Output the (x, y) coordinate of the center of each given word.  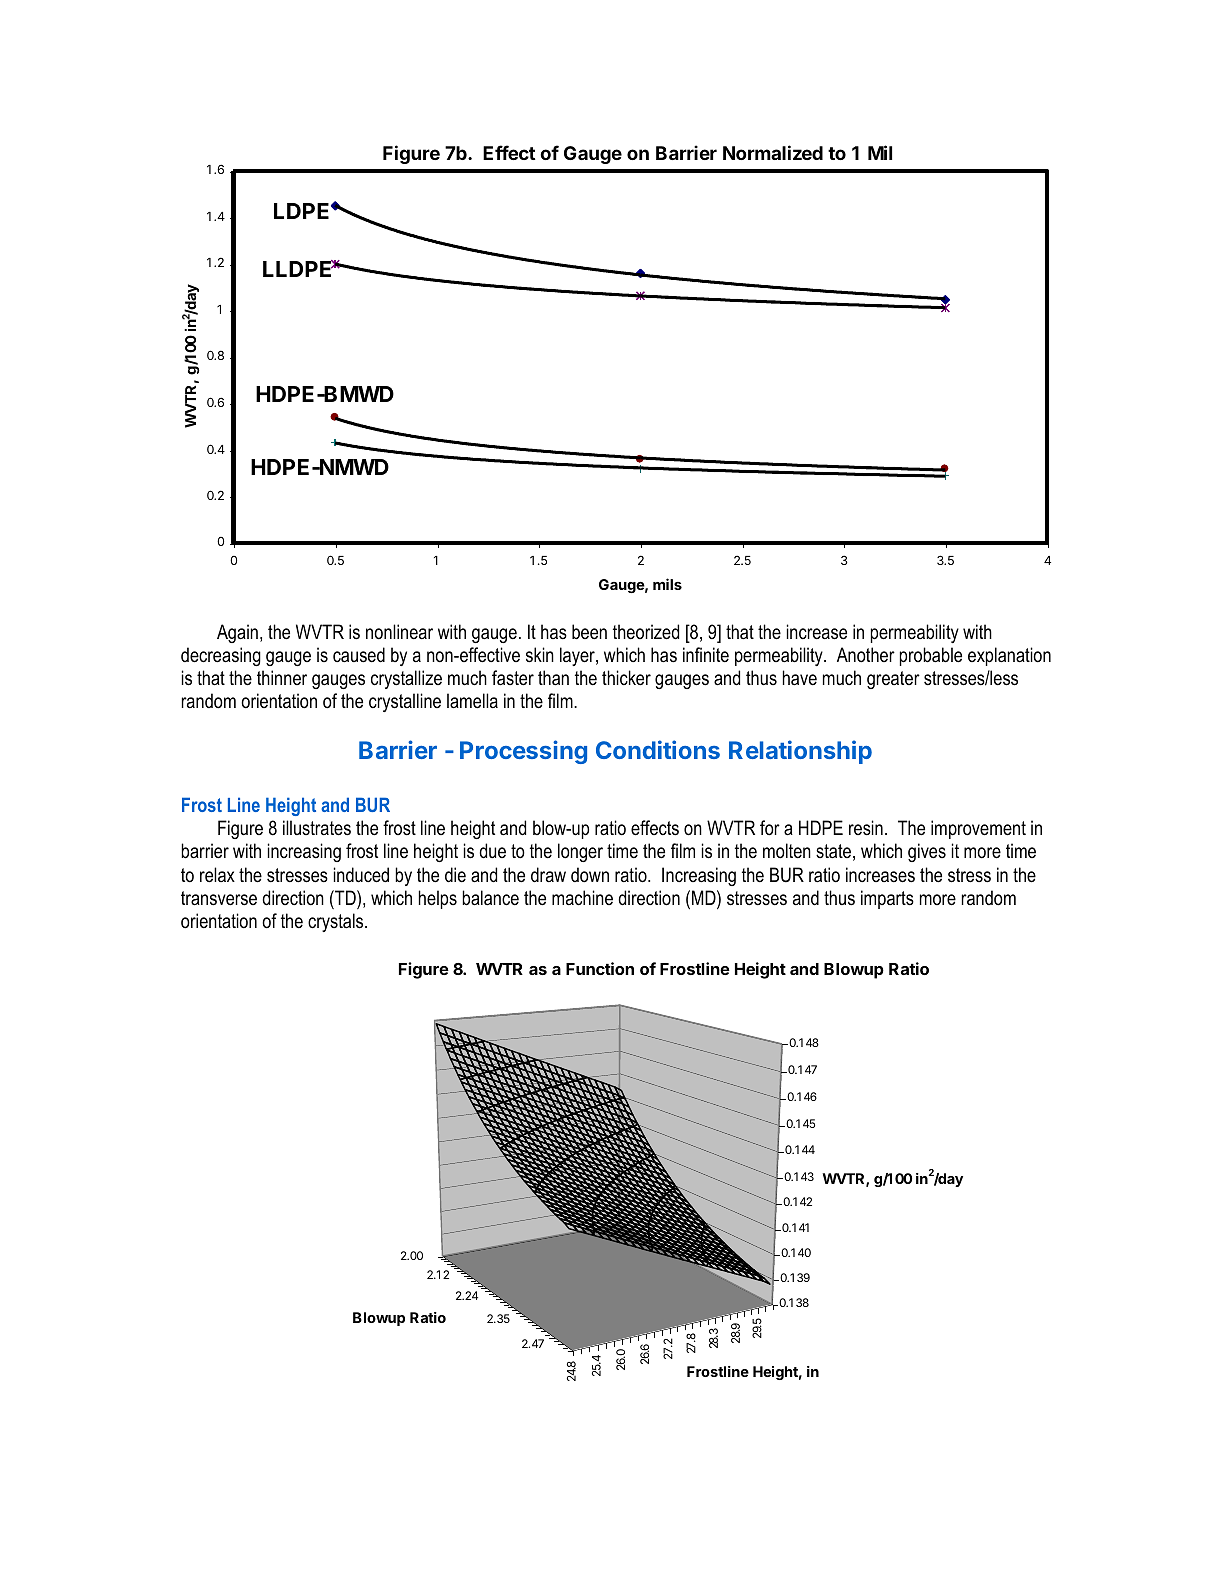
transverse (219, 898)
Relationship (800, 752)
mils (667, 584)
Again (237, 633)
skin (540, 655)
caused (359, 655)
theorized (646, 632)
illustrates (317, 828)
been (589, 632)
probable (931, 656)
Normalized (773, 152)
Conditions (658, 749)
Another (866, 655)
